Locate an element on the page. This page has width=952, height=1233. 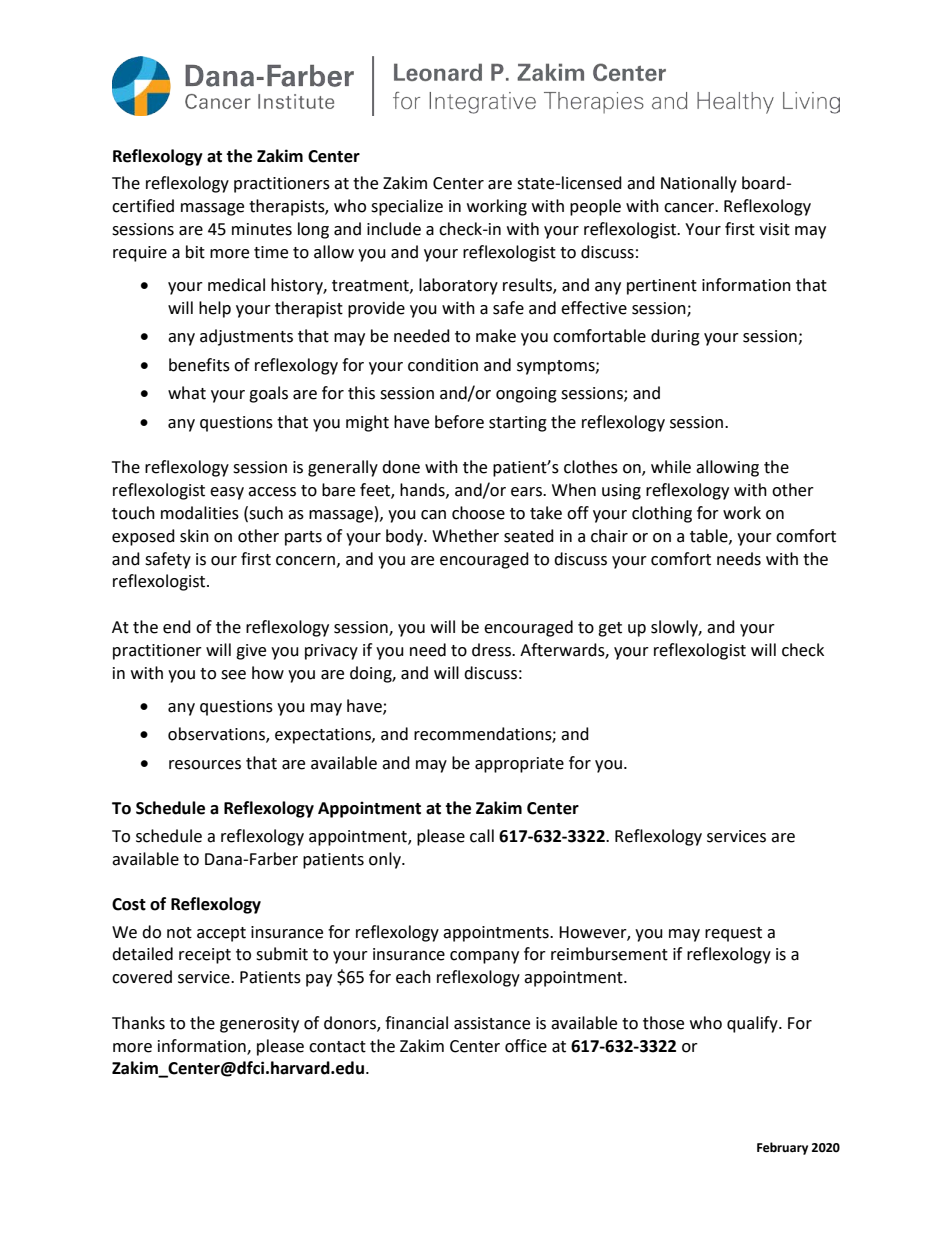
generosity is located at coordinates (259, 1025).
